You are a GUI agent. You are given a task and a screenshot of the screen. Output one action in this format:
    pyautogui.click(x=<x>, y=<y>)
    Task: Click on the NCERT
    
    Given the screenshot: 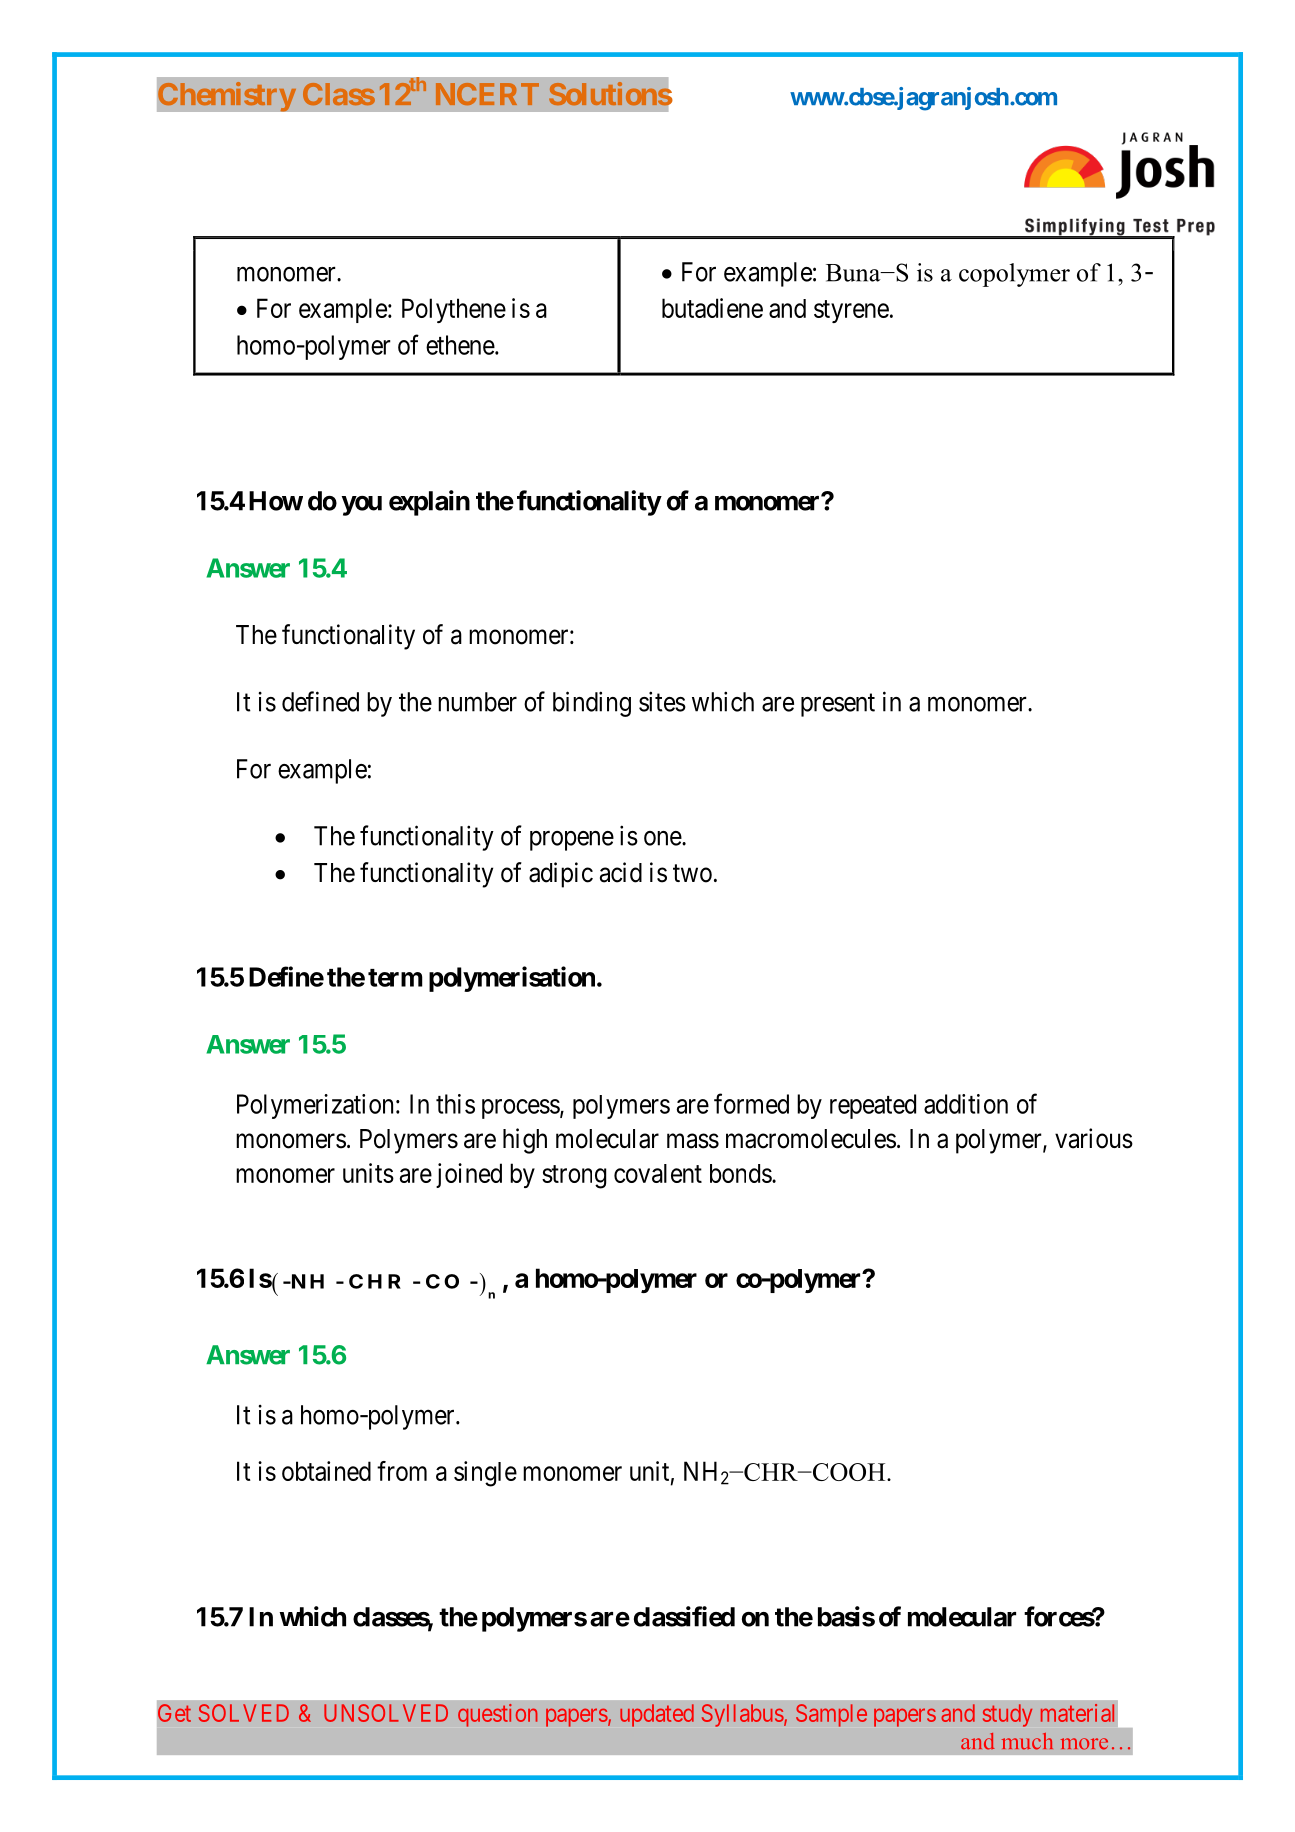 What is the action you would take?
    pyautogui.click(x=487, y=94)
